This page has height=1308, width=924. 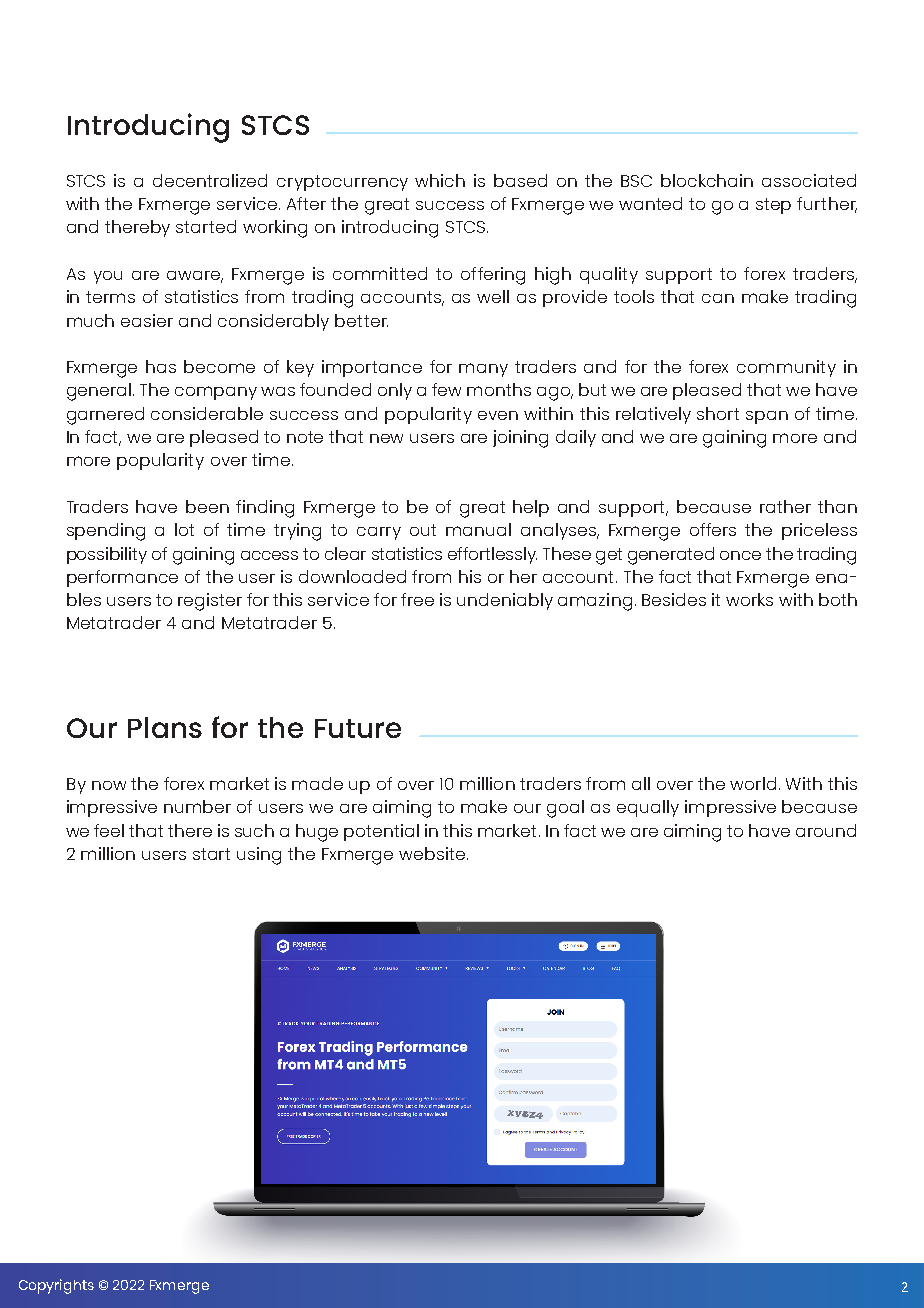 What do you see at coordinates (492, 555) in the page?
I see `effortlessly` at bounding box center [492, 555].
